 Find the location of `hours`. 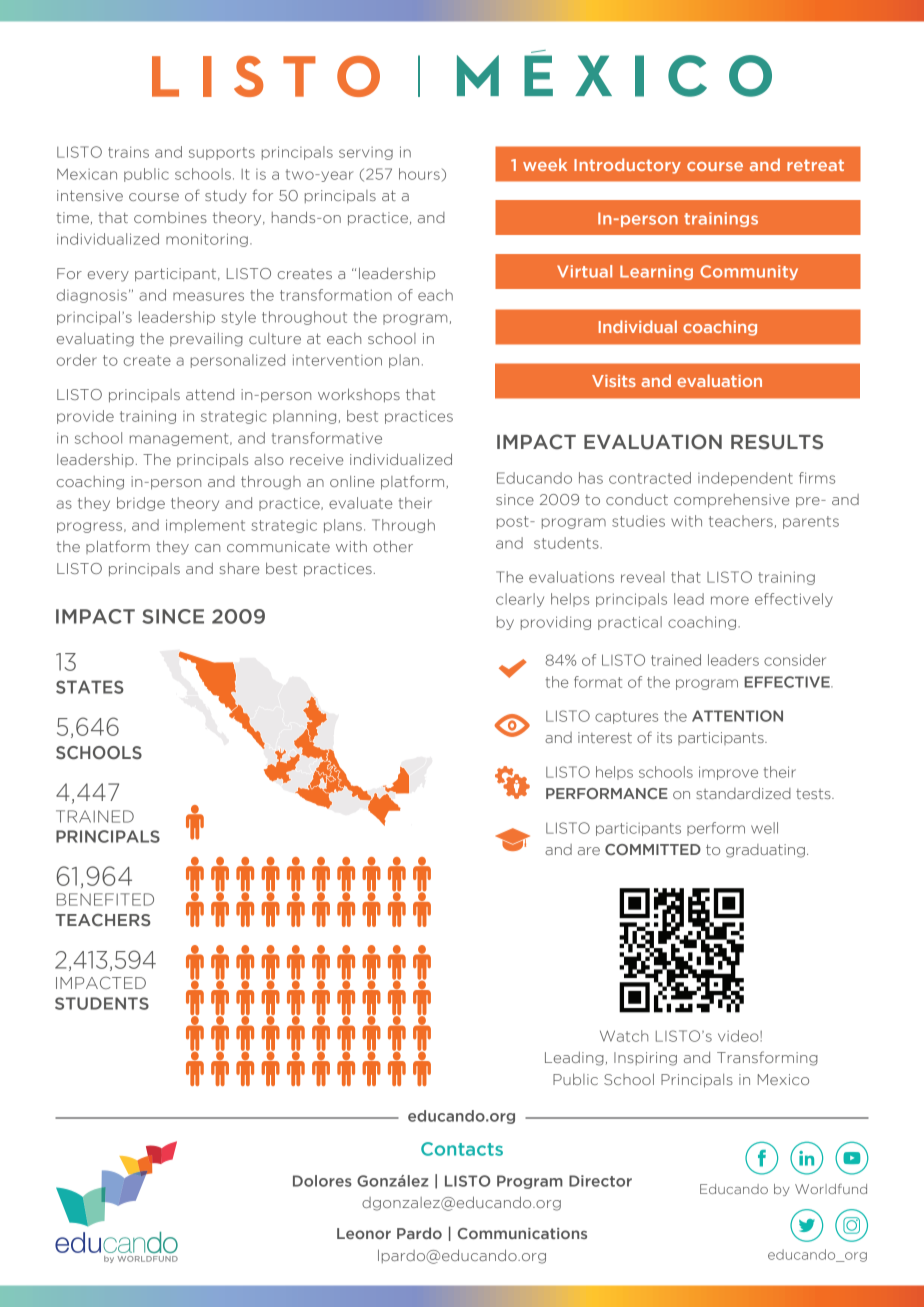

hours is located at coordinates (419, 174).
